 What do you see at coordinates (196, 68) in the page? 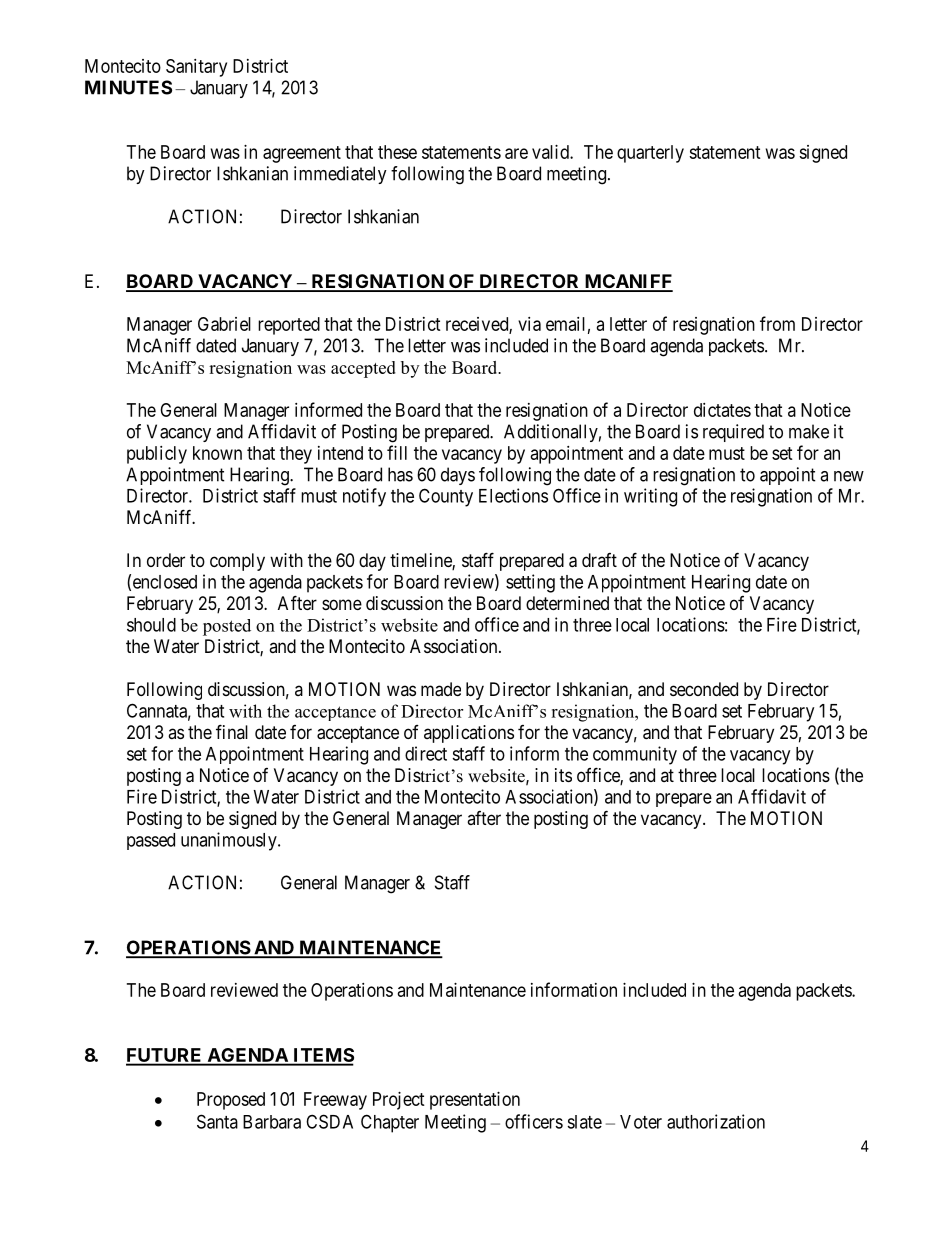
I see `Sanitary` at bounding box center [196, 68].
